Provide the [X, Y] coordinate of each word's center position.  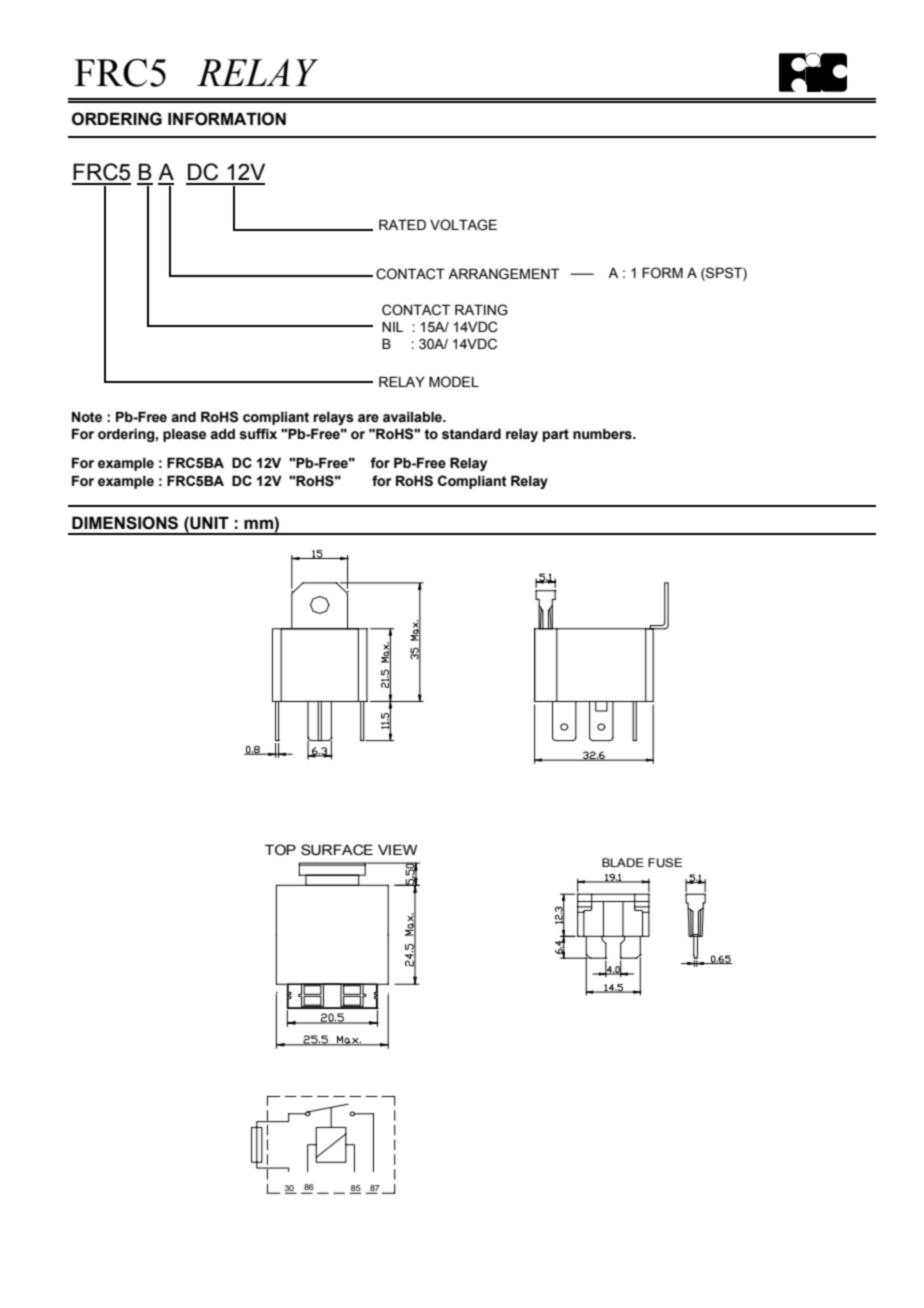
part [556, 435]
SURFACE [337, 850]
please [184, 435]
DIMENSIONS [125, 523]
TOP [280, 850]
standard [471, 434]
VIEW [397, 849]
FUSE [665, 863]
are [368, 418]
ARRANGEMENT [503, 274]
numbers [603, 434]
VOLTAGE [463, 225]
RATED [402, 224]
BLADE [623, 862]
